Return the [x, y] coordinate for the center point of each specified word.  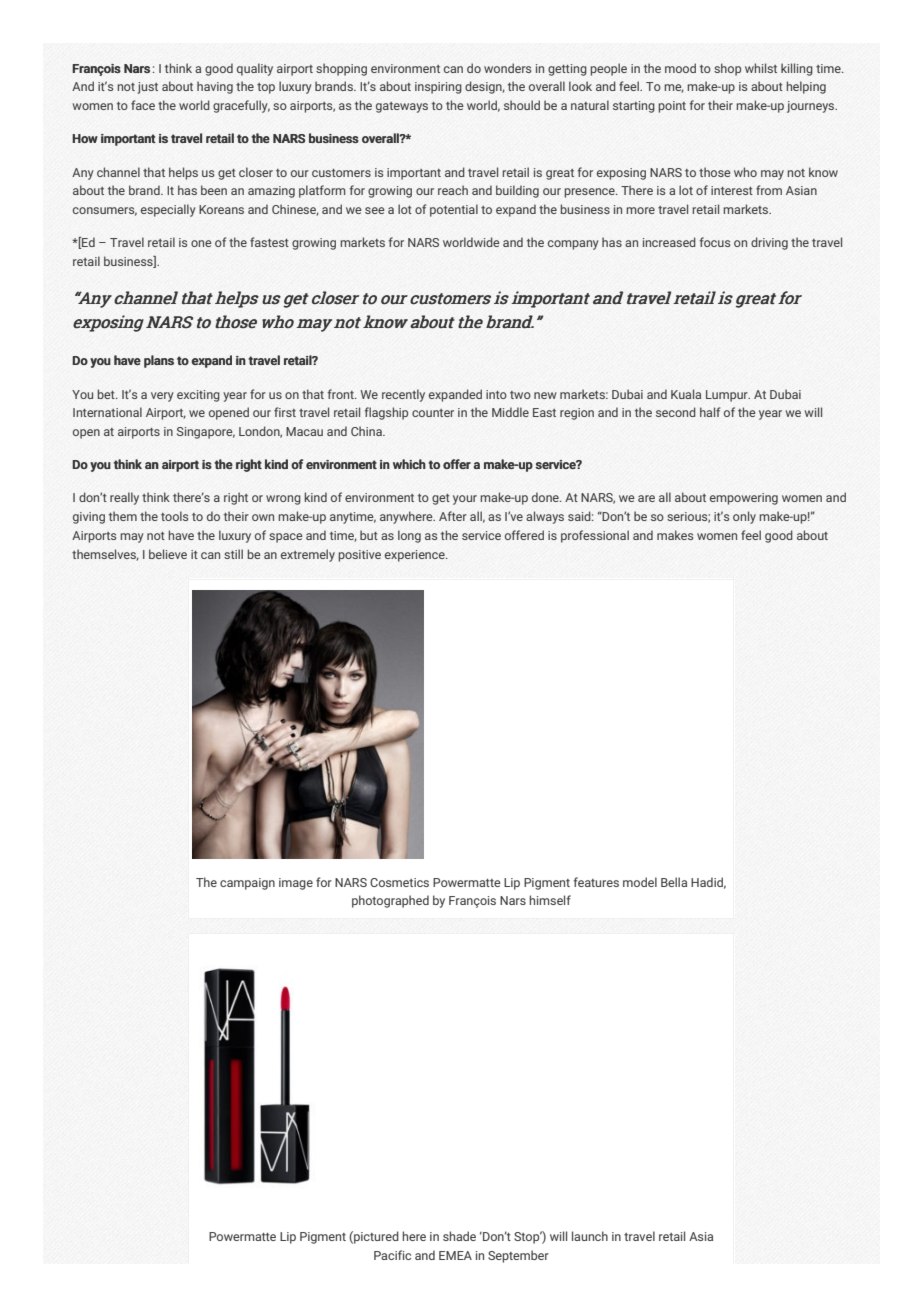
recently [403, 395]
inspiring [438, 88]
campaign [247, 884]
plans [159, 361]
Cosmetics [399, 882]
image [296, 884]
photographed [390, 901]
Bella [674, 882]
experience [416, 556]
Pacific [392, 1255]
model [640, 882]
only [744, 517]
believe [168, 554]
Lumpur [728, 396]
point [672, 107]
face [143, 105]
